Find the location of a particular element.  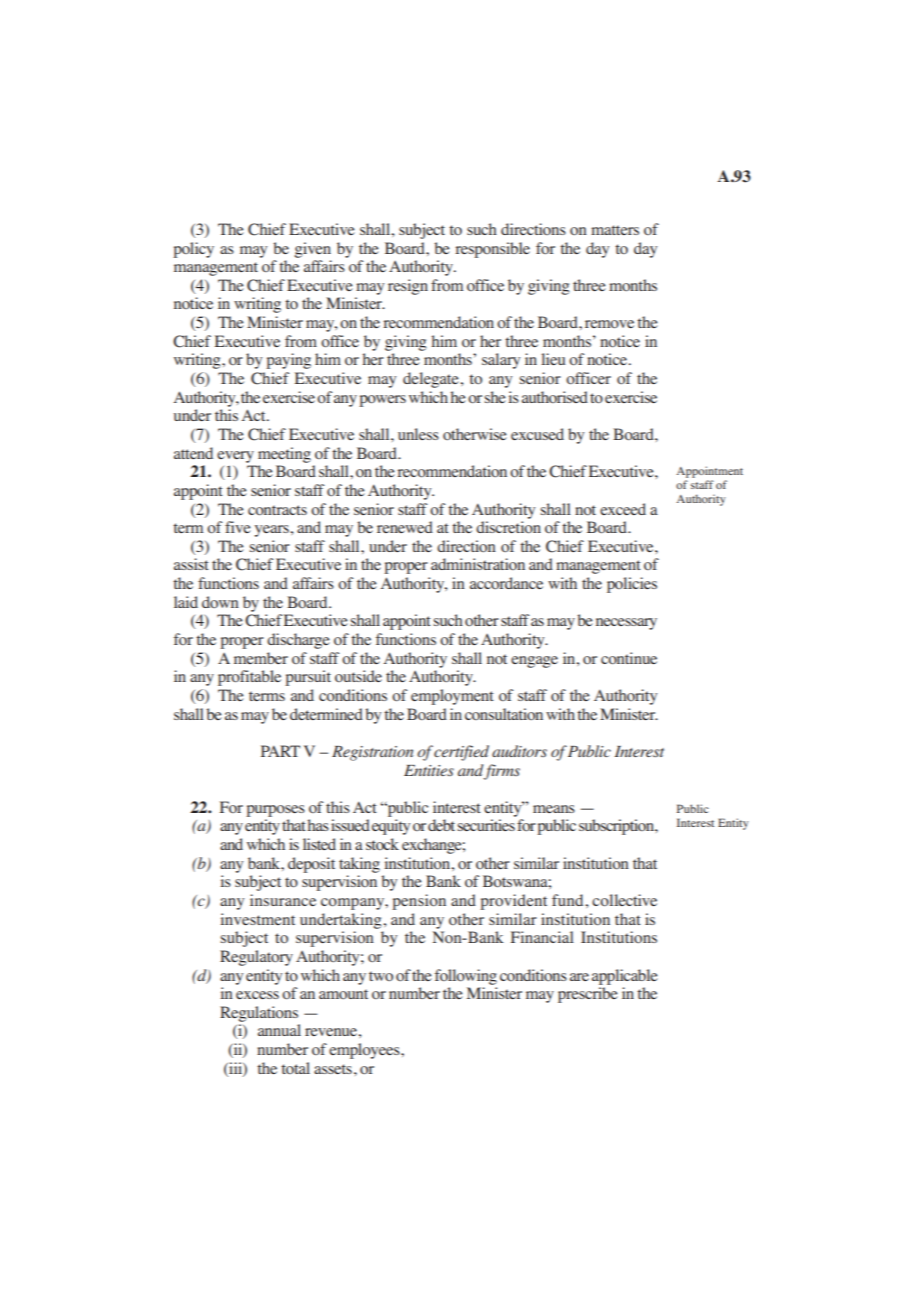

five is located at coordinates (238, 527).
